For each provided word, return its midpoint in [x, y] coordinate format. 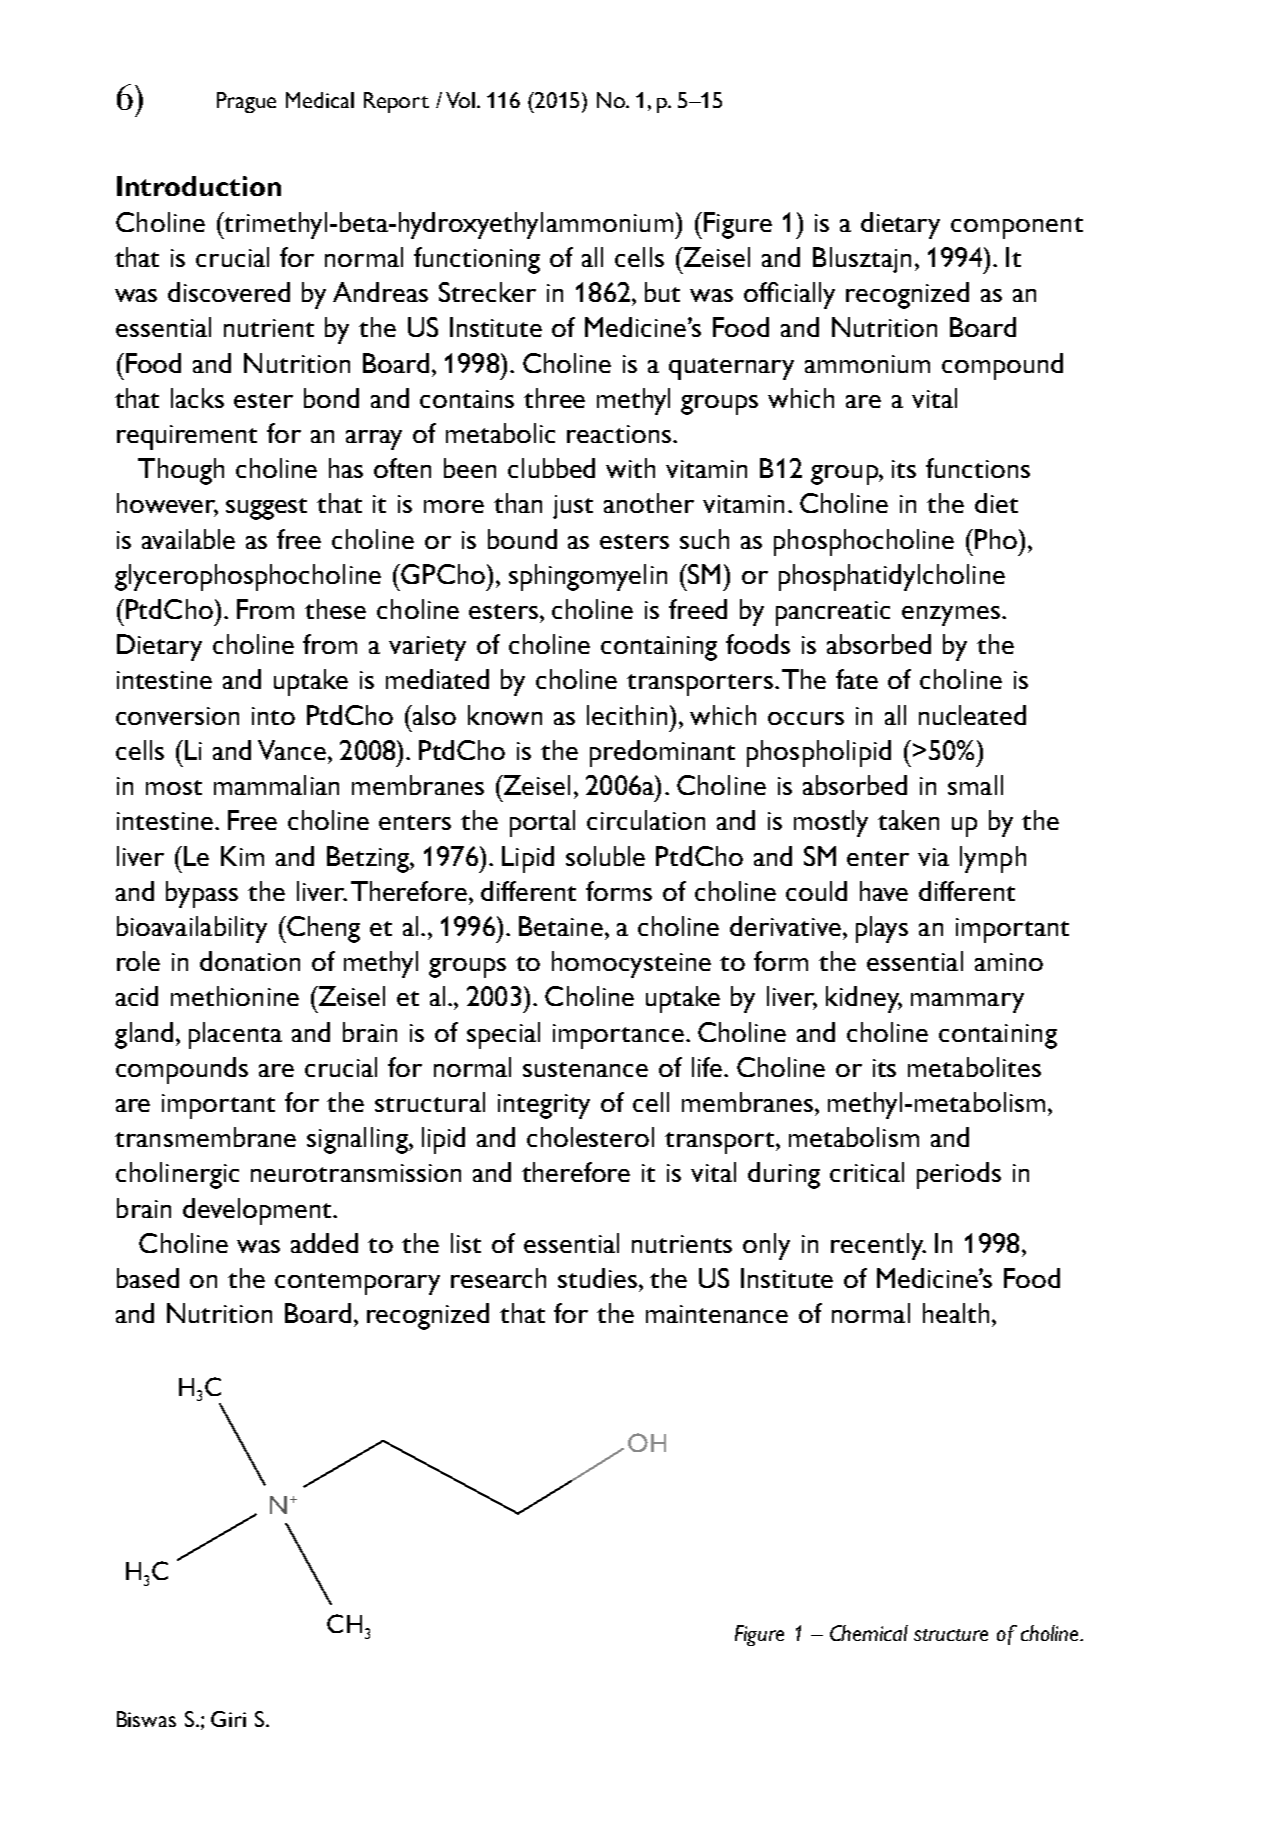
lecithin [627, 715]
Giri [228, 1719]
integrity [544, 1106]
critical [867, 1172]
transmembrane [205, 1137]
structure [951, 1635]
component [1017, 228]
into [273, 716]
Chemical [869, 1633]
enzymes [951, 616]
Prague [246, 102]
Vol [460, 100]
